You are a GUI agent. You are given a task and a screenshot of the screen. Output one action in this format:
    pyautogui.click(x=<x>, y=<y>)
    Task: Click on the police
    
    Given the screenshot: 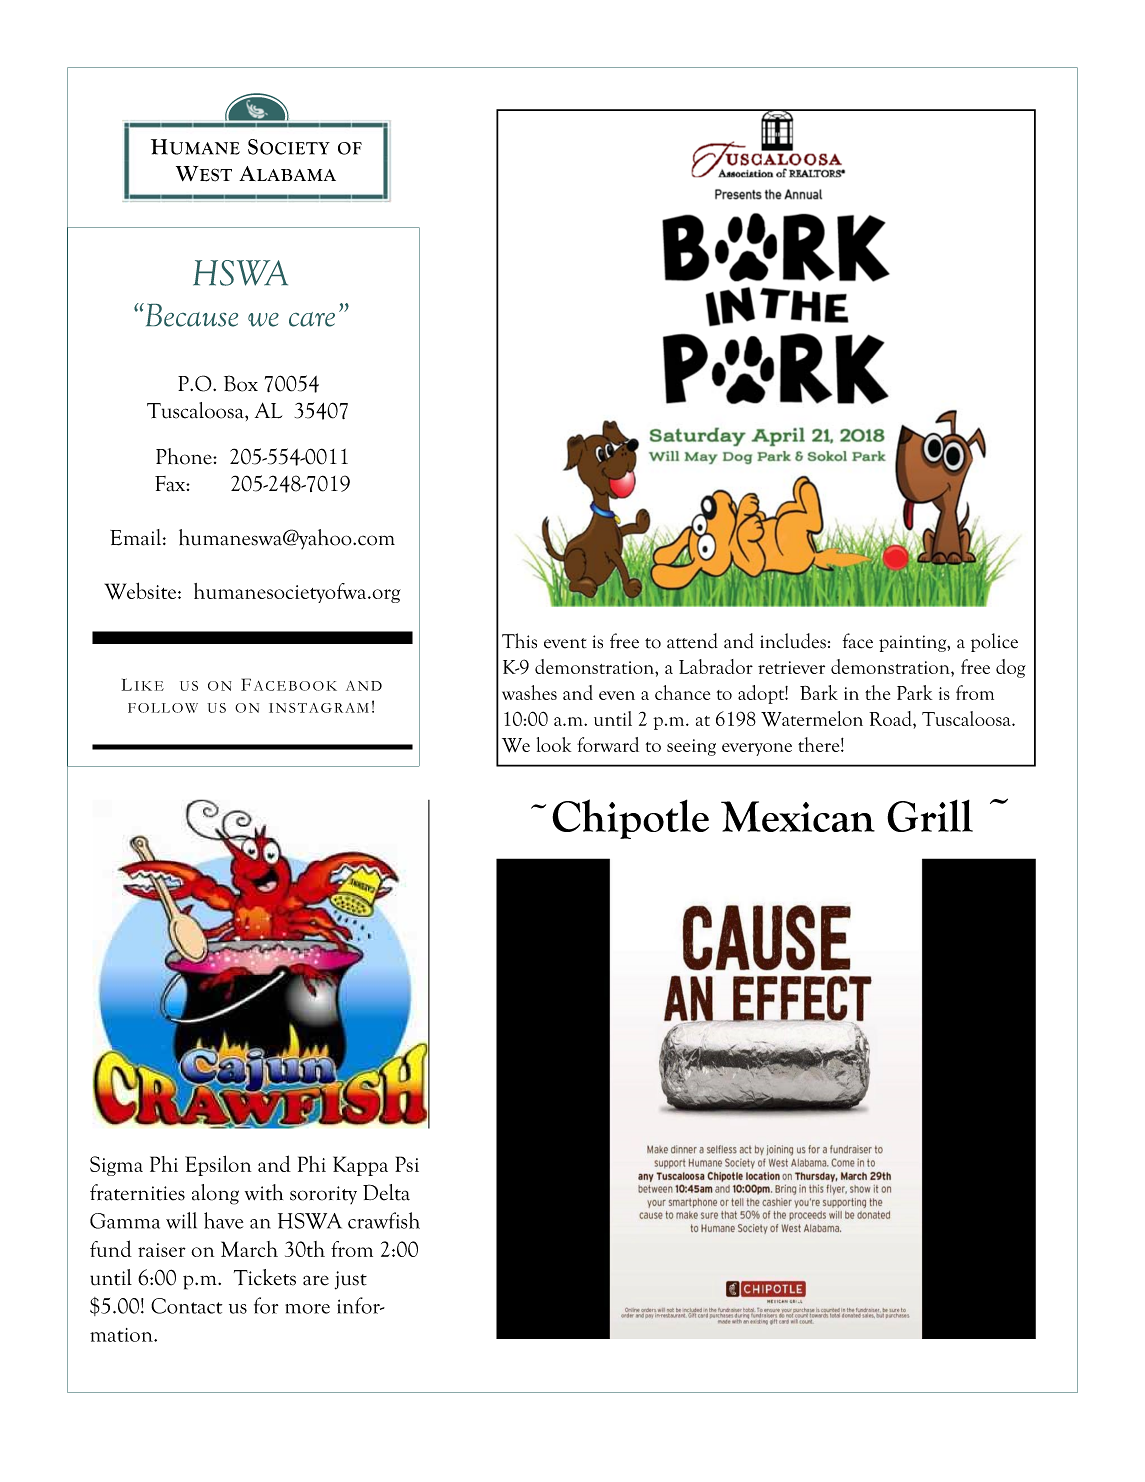 What is the action you would take?
    pyautogui.click(x=994, y=642)
